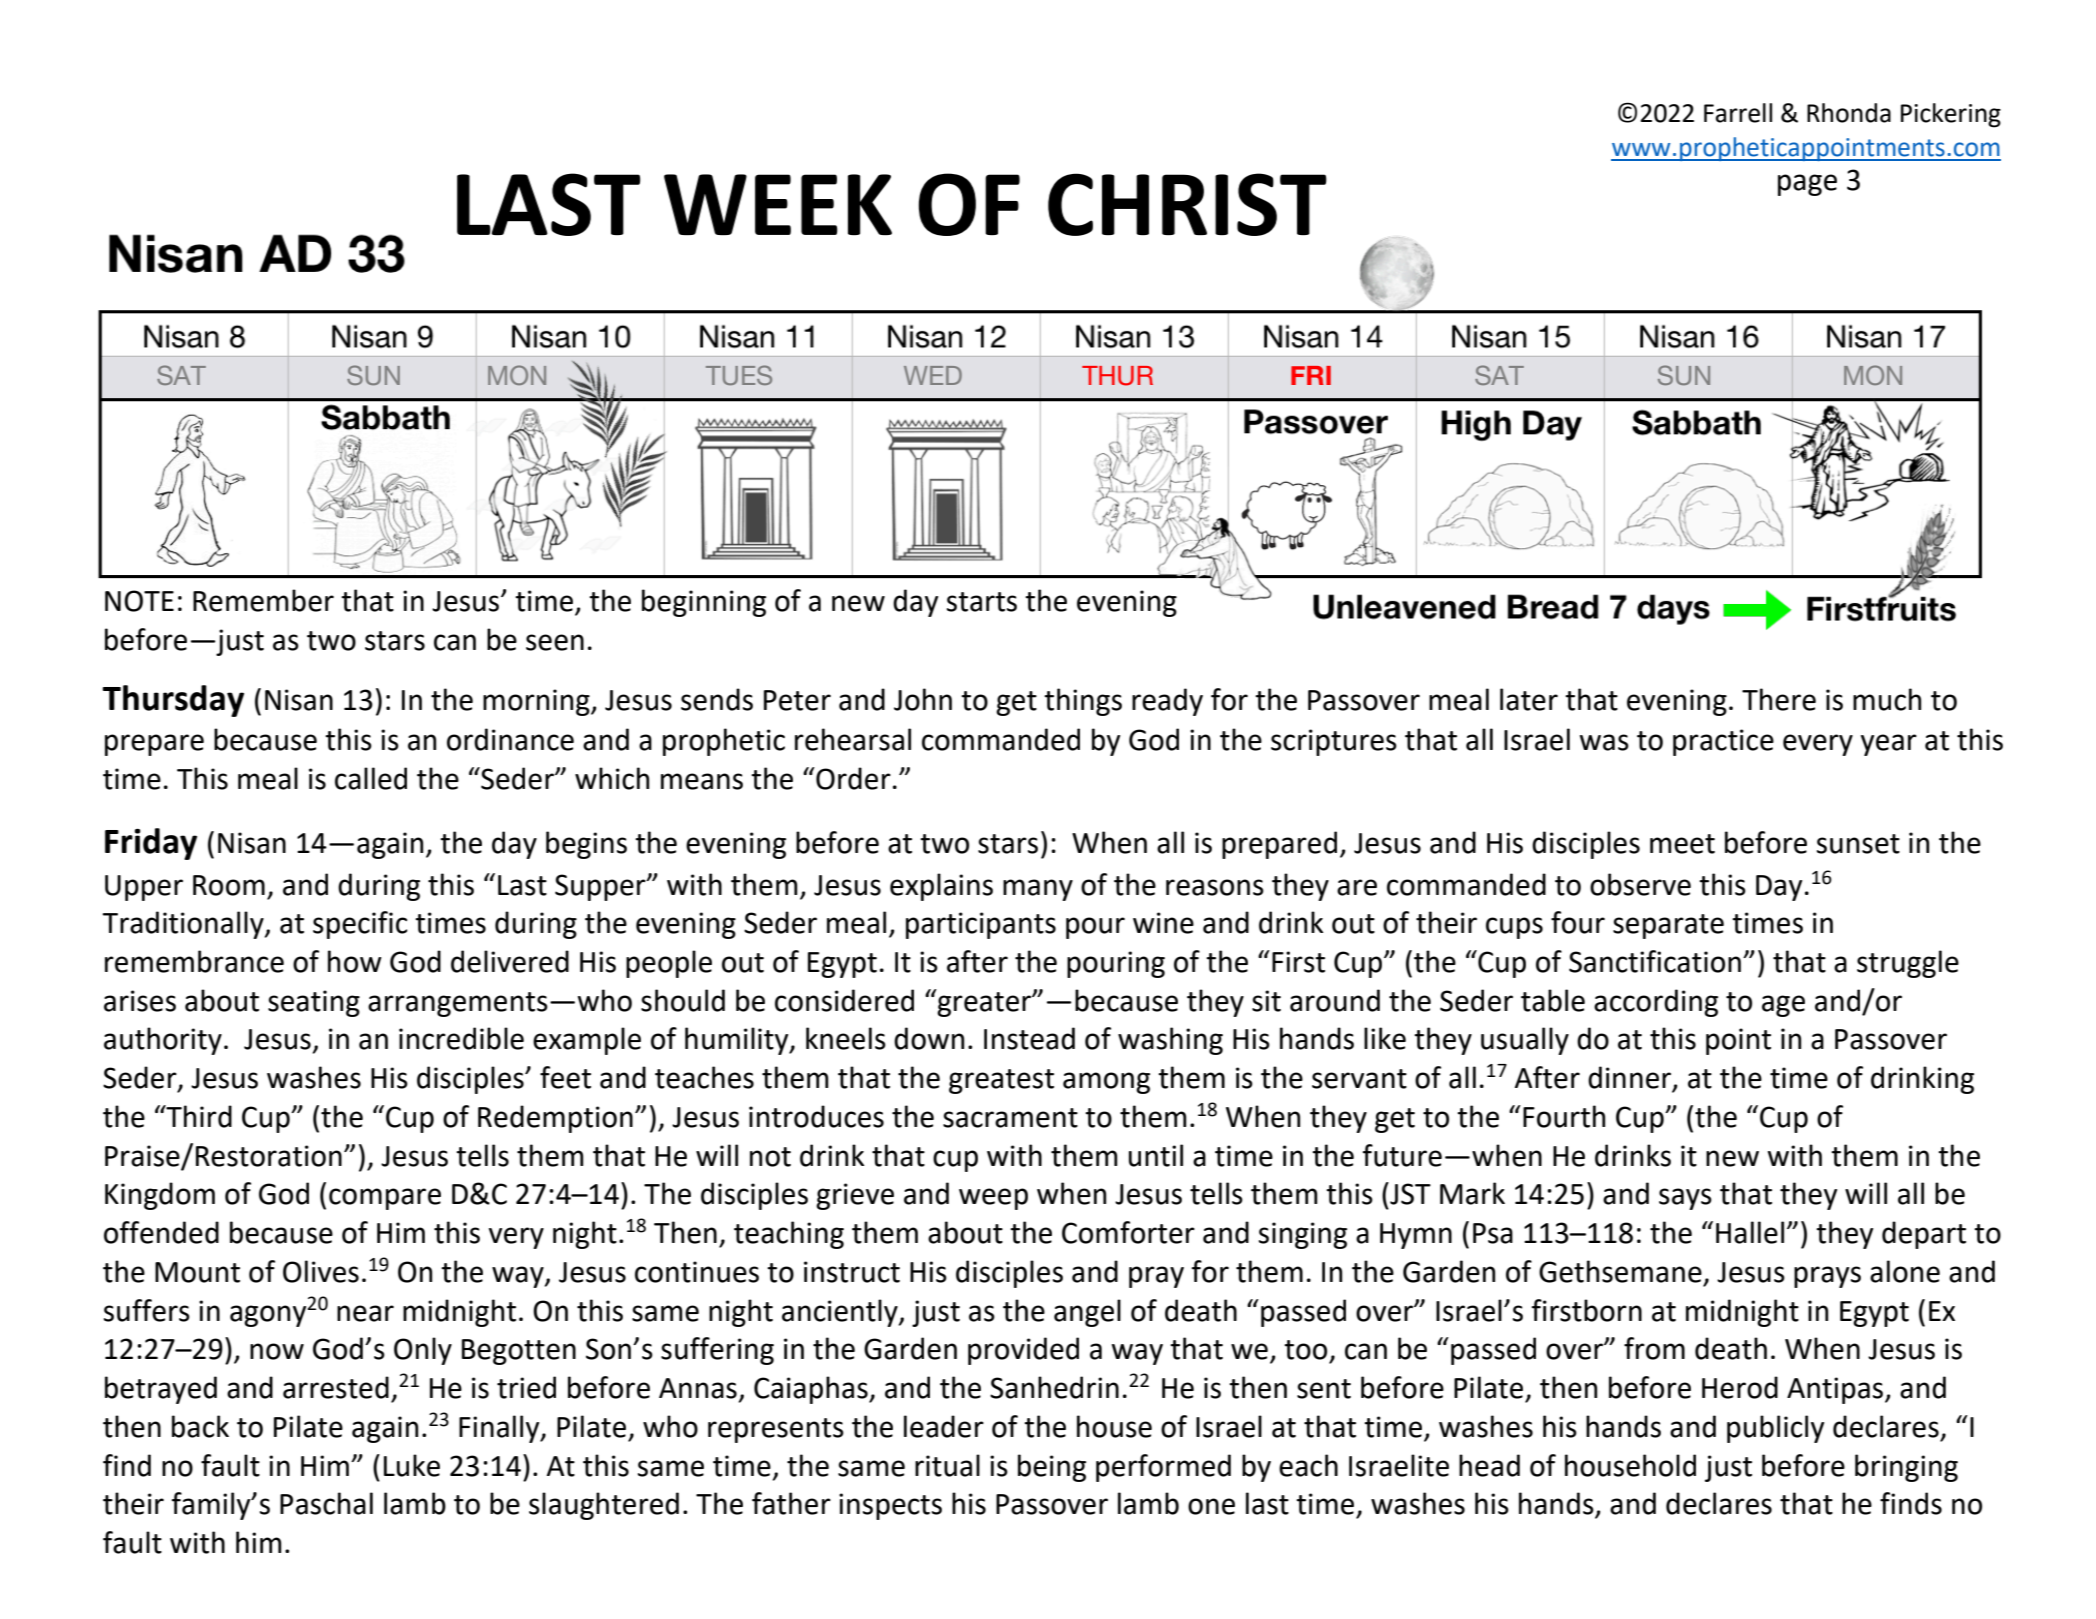  What do you see at coordinates (933, 375) in the screenshot?
I see `WED` at bounding box center [933, 375].
